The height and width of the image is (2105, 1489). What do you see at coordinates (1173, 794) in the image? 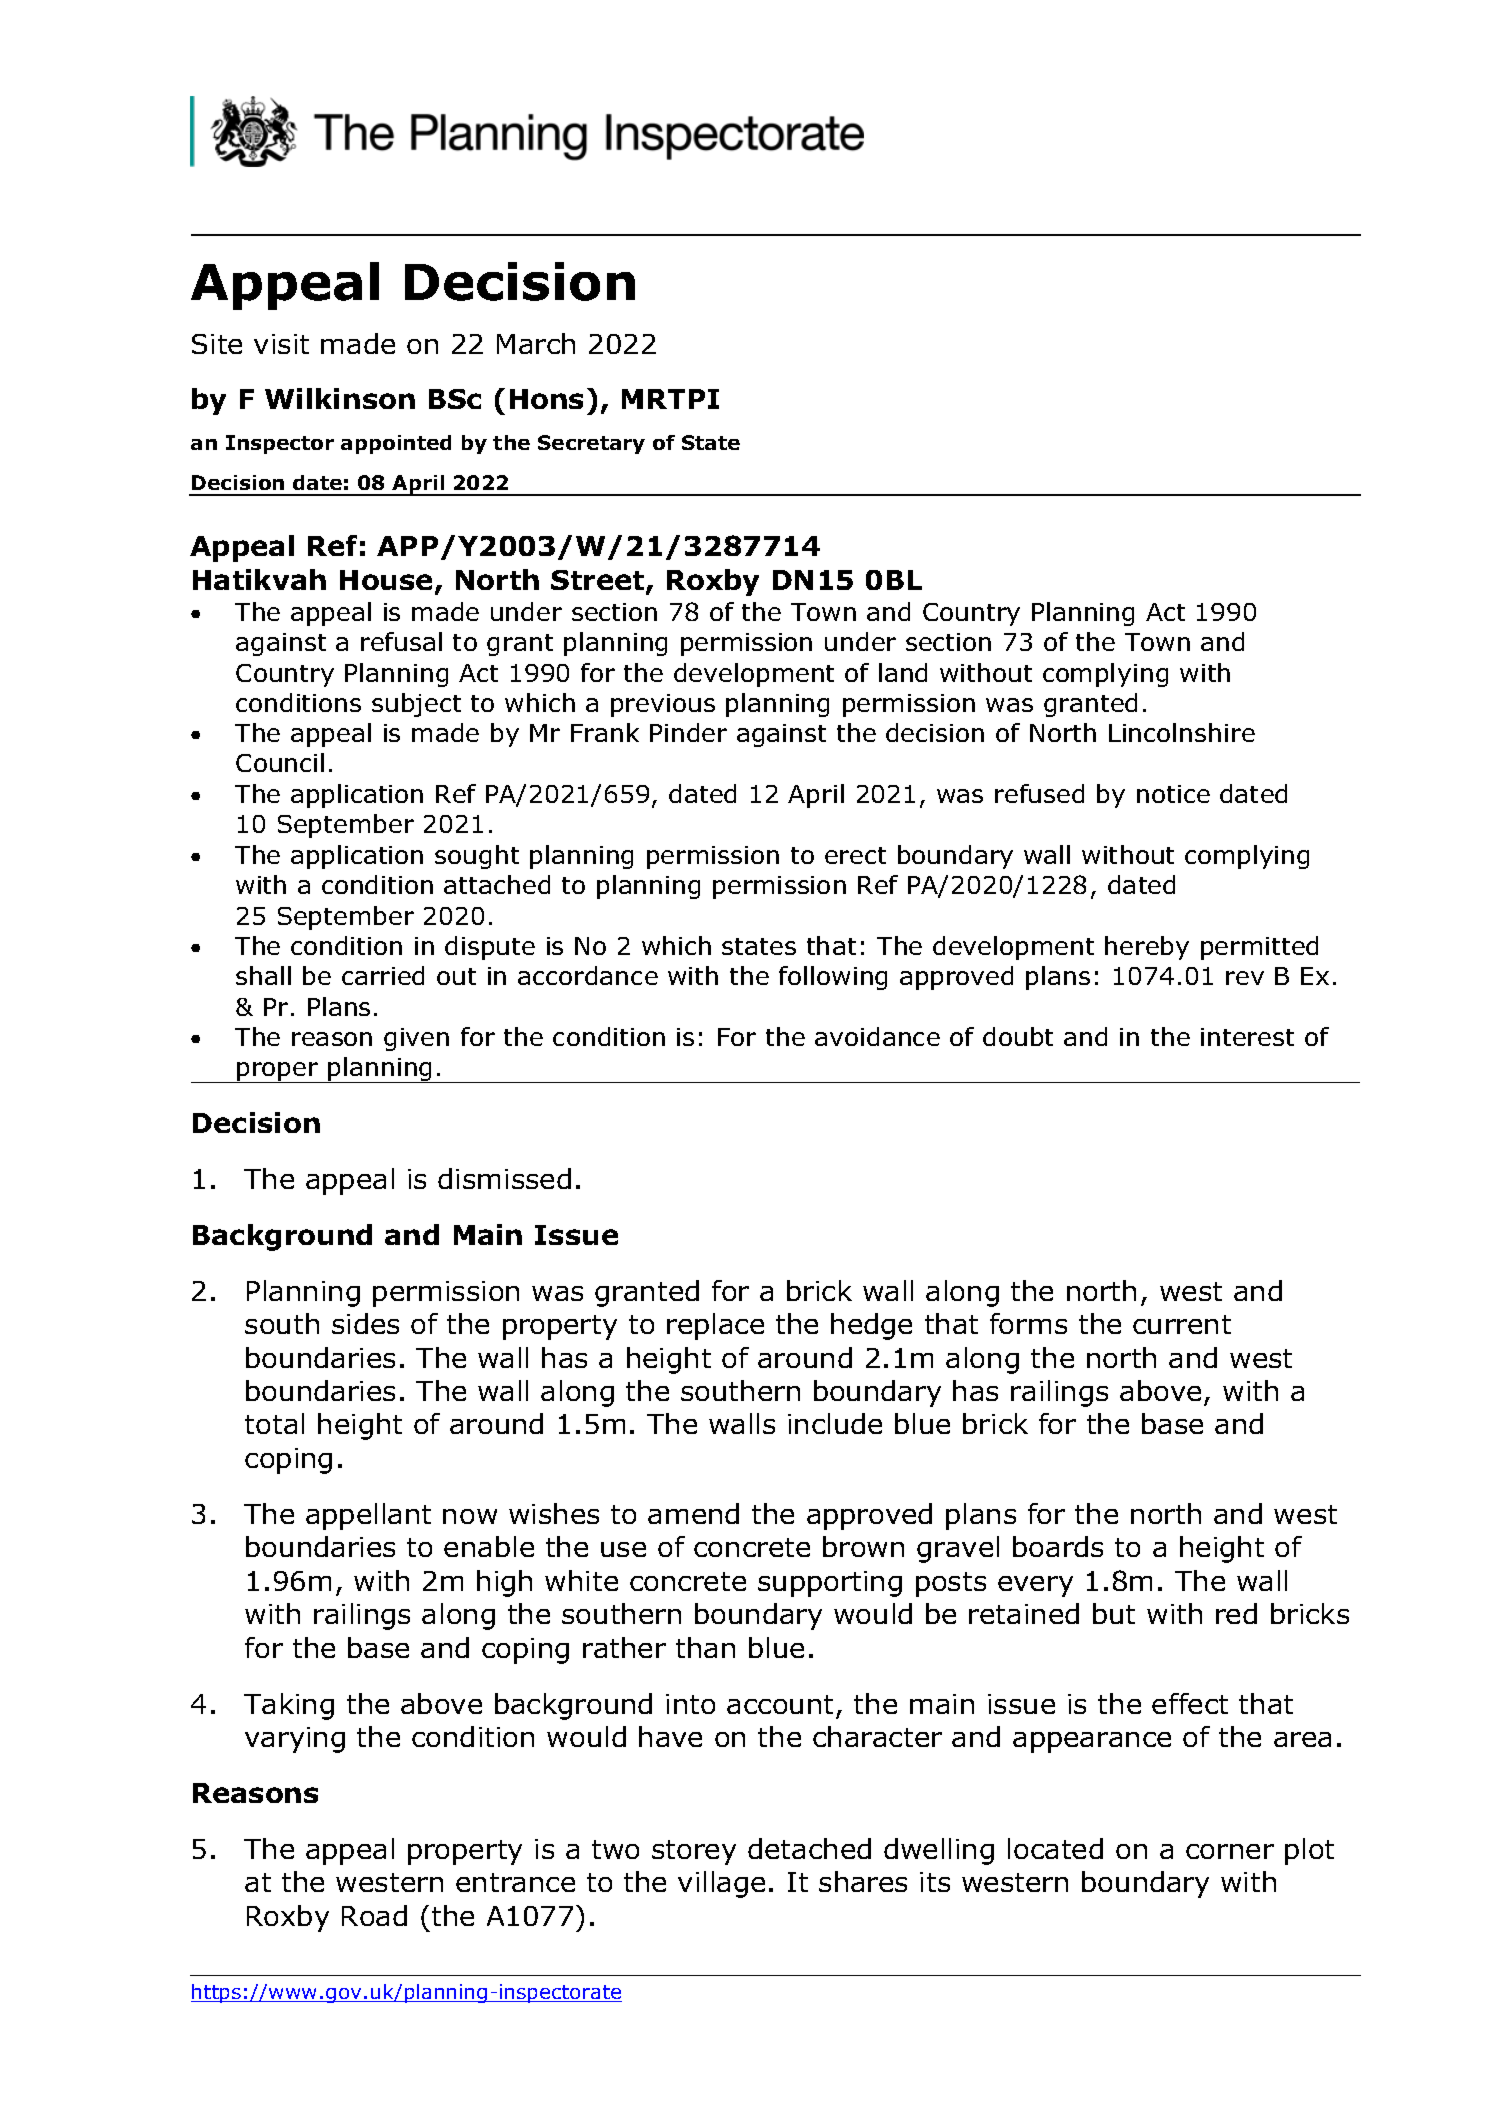
I see `notice` at bounding box center [1173, 794].
